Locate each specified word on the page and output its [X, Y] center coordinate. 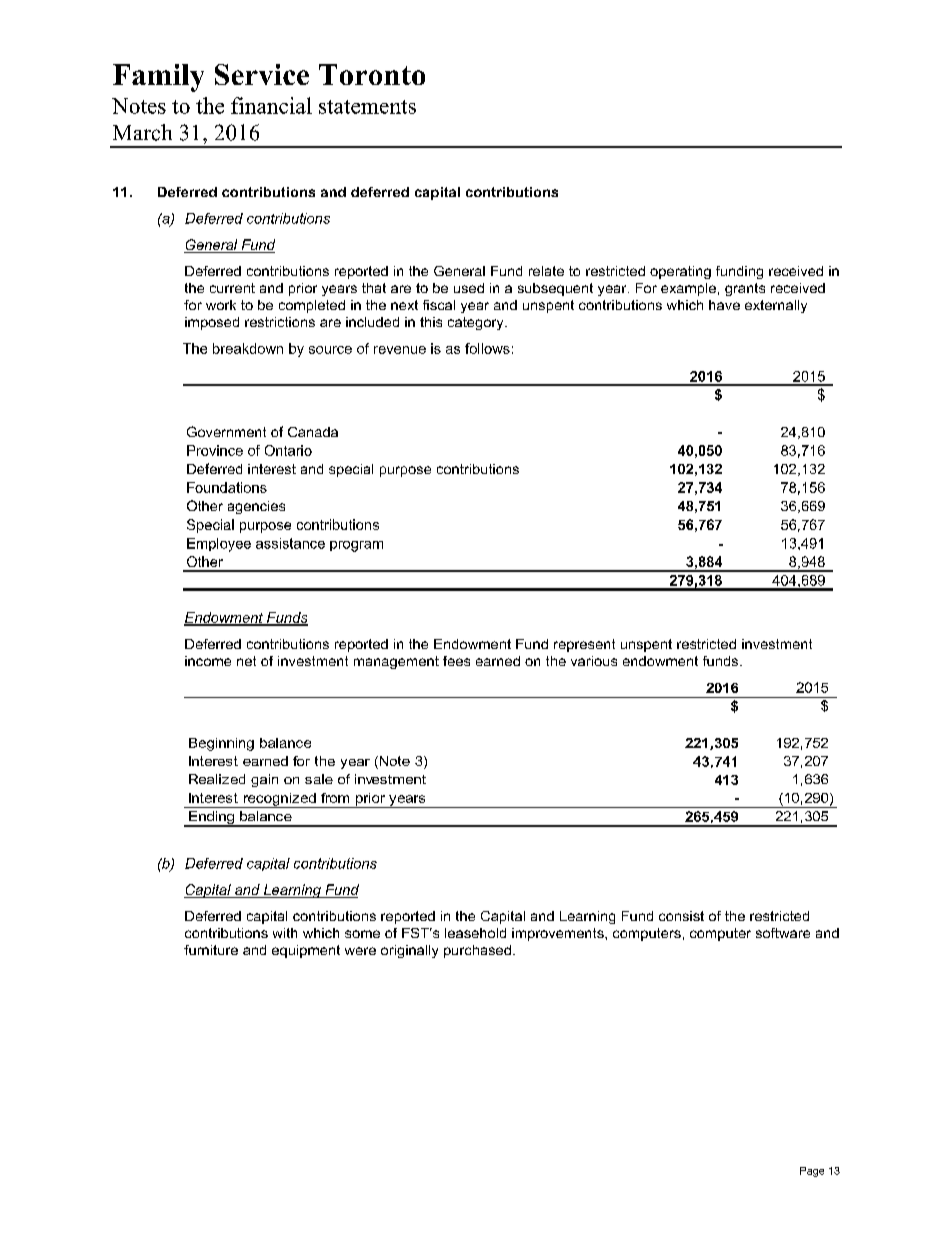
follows [487, 348]
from [335, 798]
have [724, 305]
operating [680, 272]
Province [215, 450]
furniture [211, 950]
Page [812, 1172]
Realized [217, 779]
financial [271, 105]
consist [681, 916]
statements [367, 107]
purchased [477, 951]
